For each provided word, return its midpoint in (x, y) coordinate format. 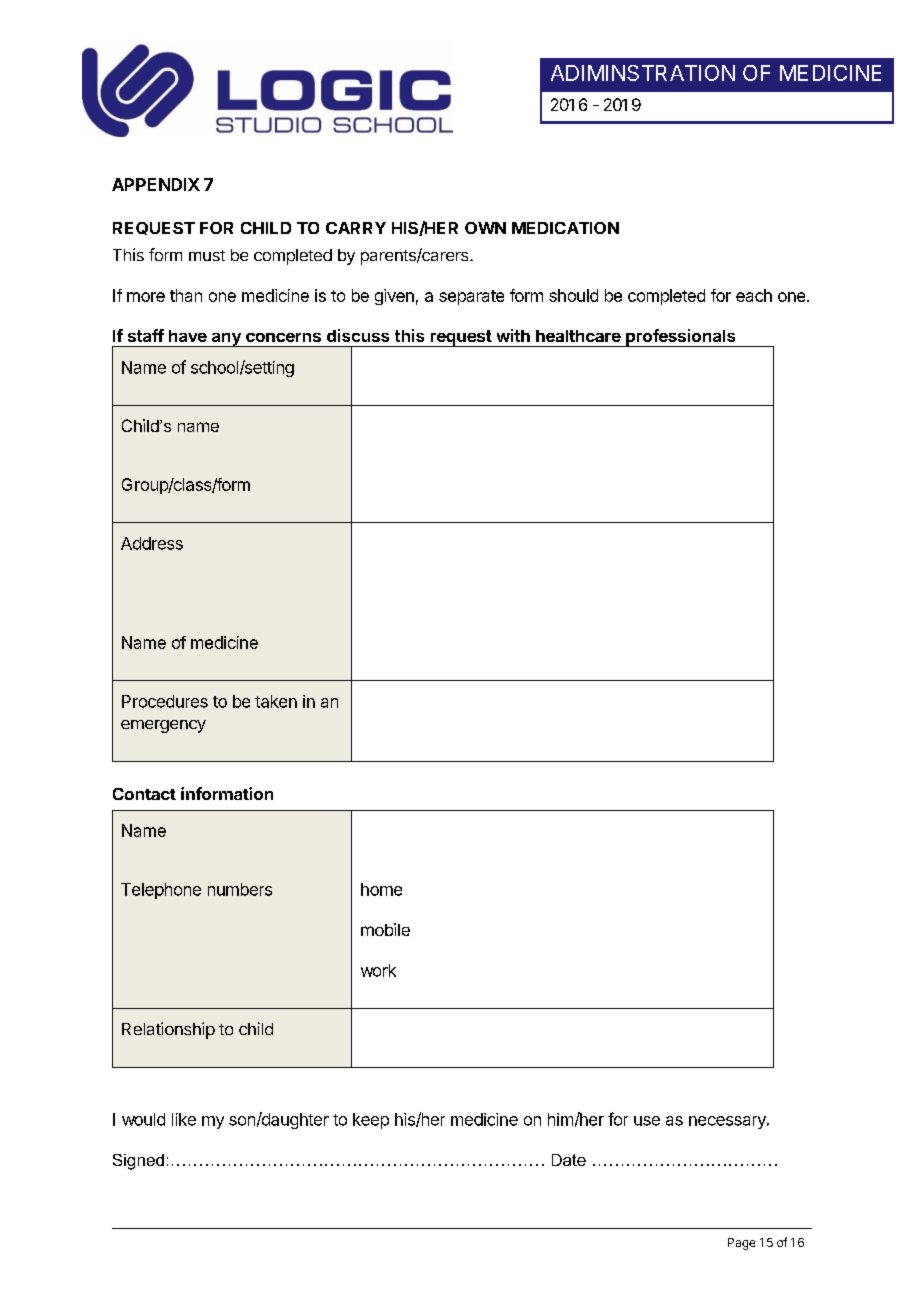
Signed (138, 1162)
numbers (240, 889)
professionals (681, 338)
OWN (485, 228)
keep (371, 1121)
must (207, 255)
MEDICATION (565, 228)
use (647, 1121)
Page (741, 1244)
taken (276, 701)
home (381, 889)
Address (152, 543)
